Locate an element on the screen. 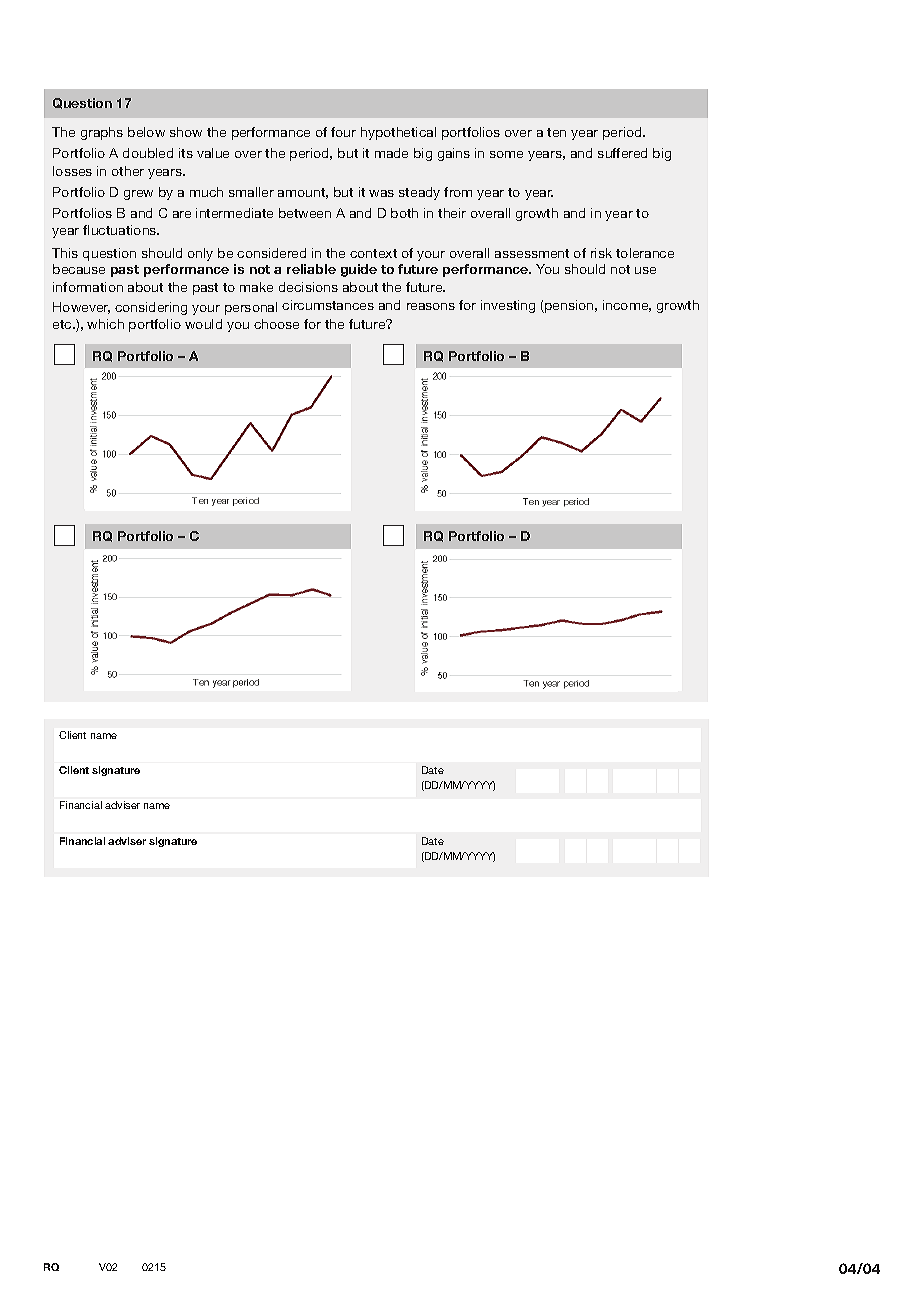 The height and width of the screenshot is (1308, 924). which is located at coordinates (105, 324).
